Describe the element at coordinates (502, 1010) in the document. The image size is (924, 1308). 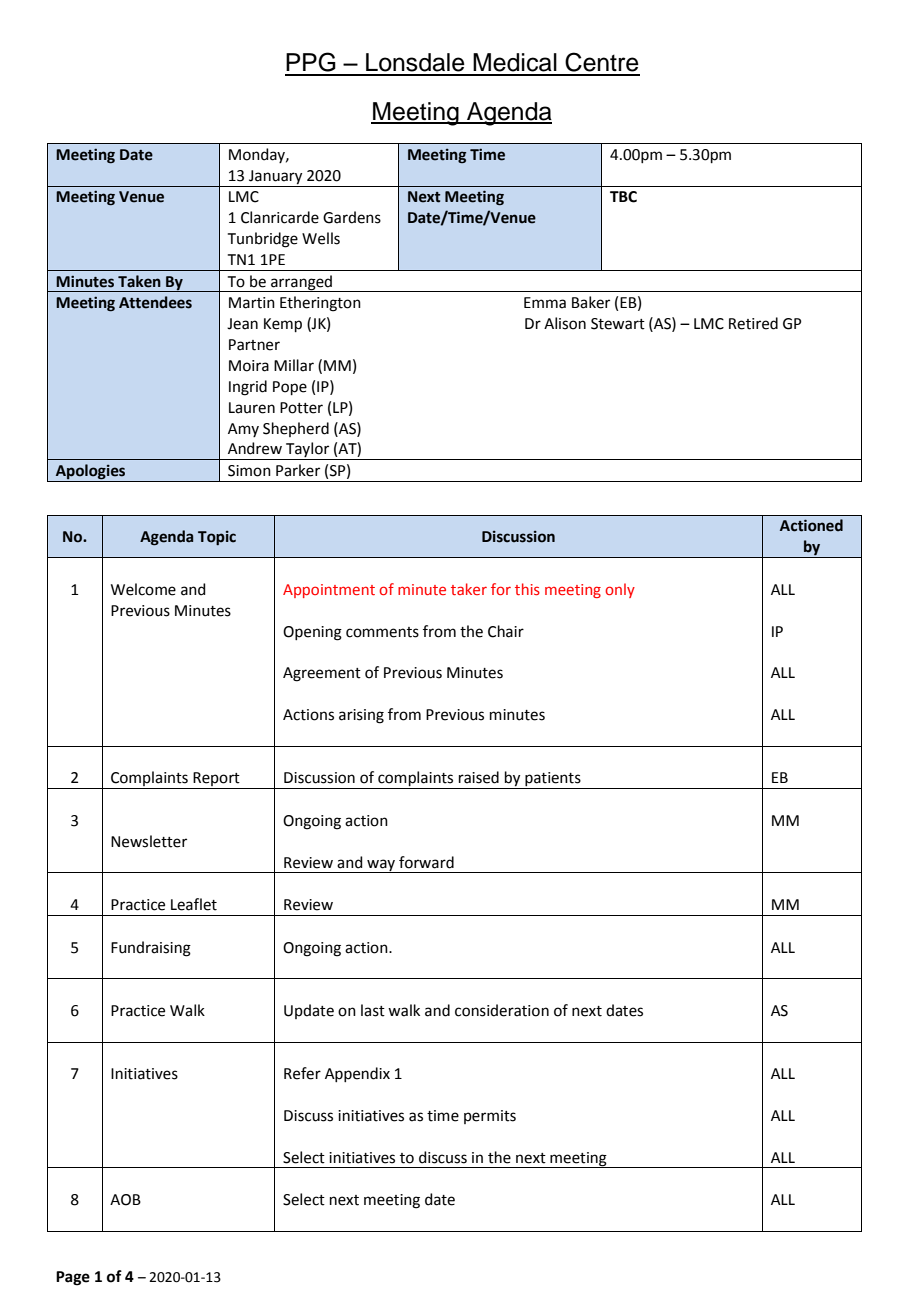
I see `consideration` at that location.
